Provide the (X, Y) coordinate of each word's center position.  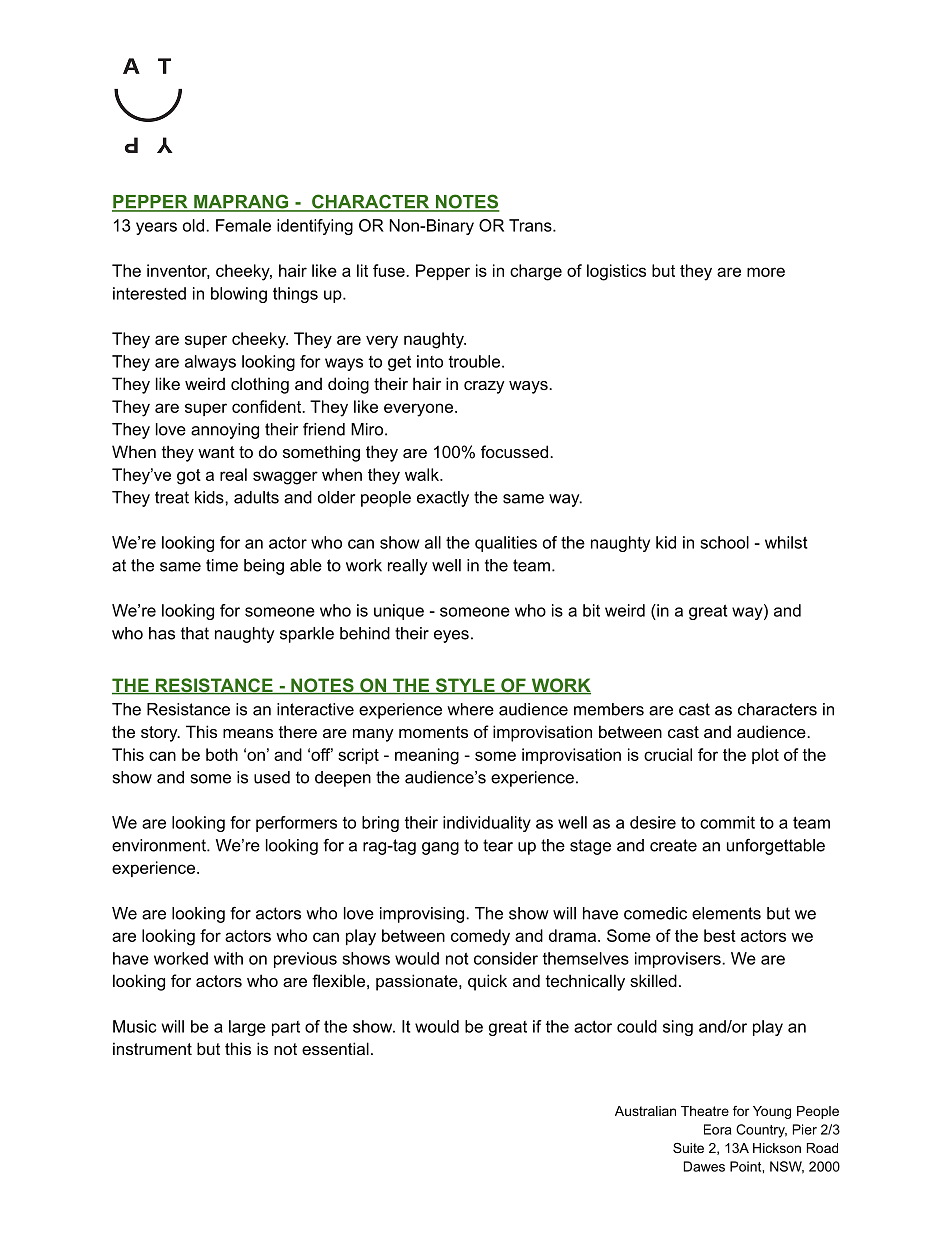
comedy (480, 937)
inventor (178, 271)
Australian (645, 1111)
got (189, 477)
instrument (152, 1048)
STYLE (465, 686)
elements (726, 913)
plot (765, 756)
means (248, 733)
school (724, 542)
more (766, 272)
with (228, 958)
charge (536, 272)
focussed (514, 451)
